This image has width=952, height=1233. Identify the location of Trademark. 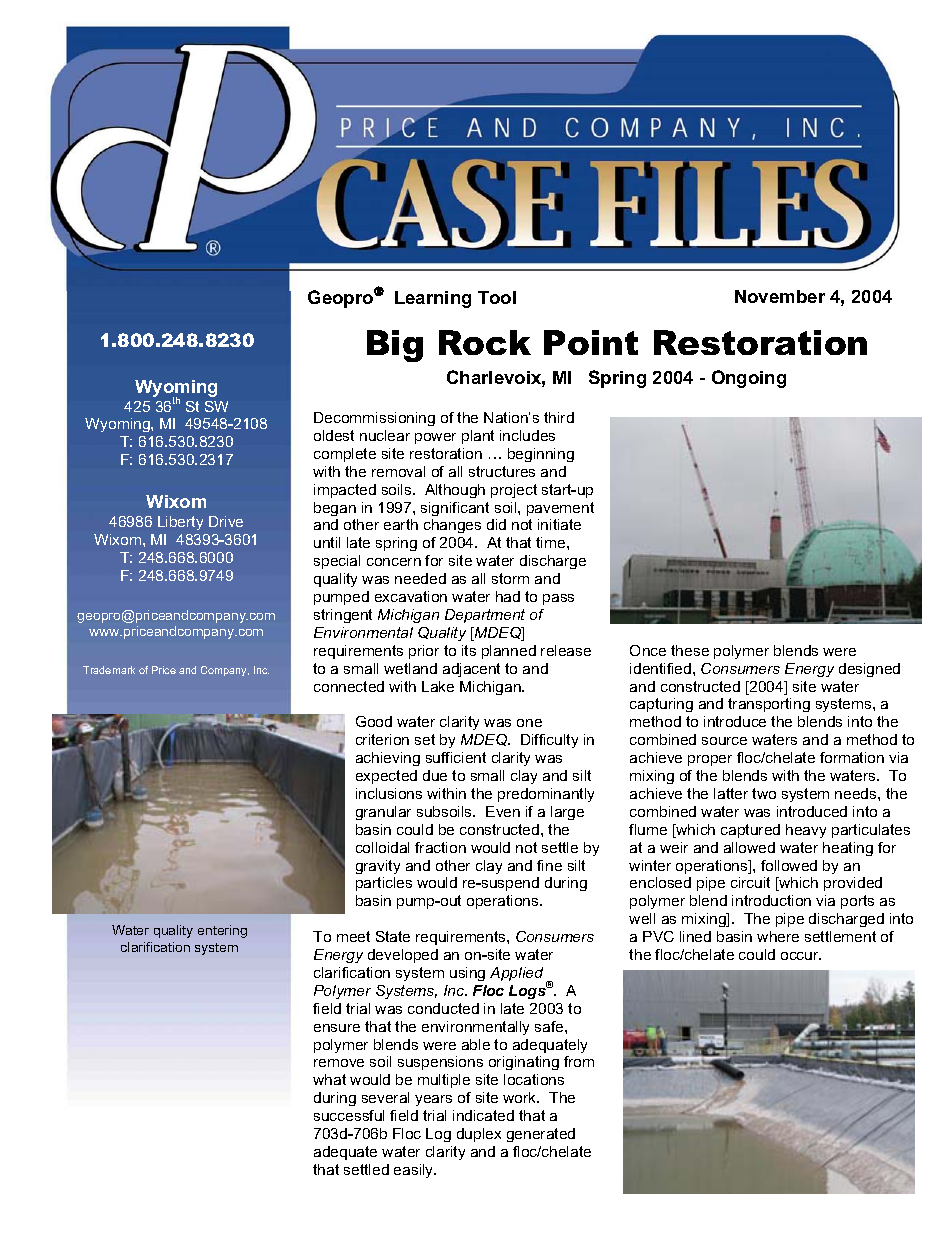
(109, 670).
